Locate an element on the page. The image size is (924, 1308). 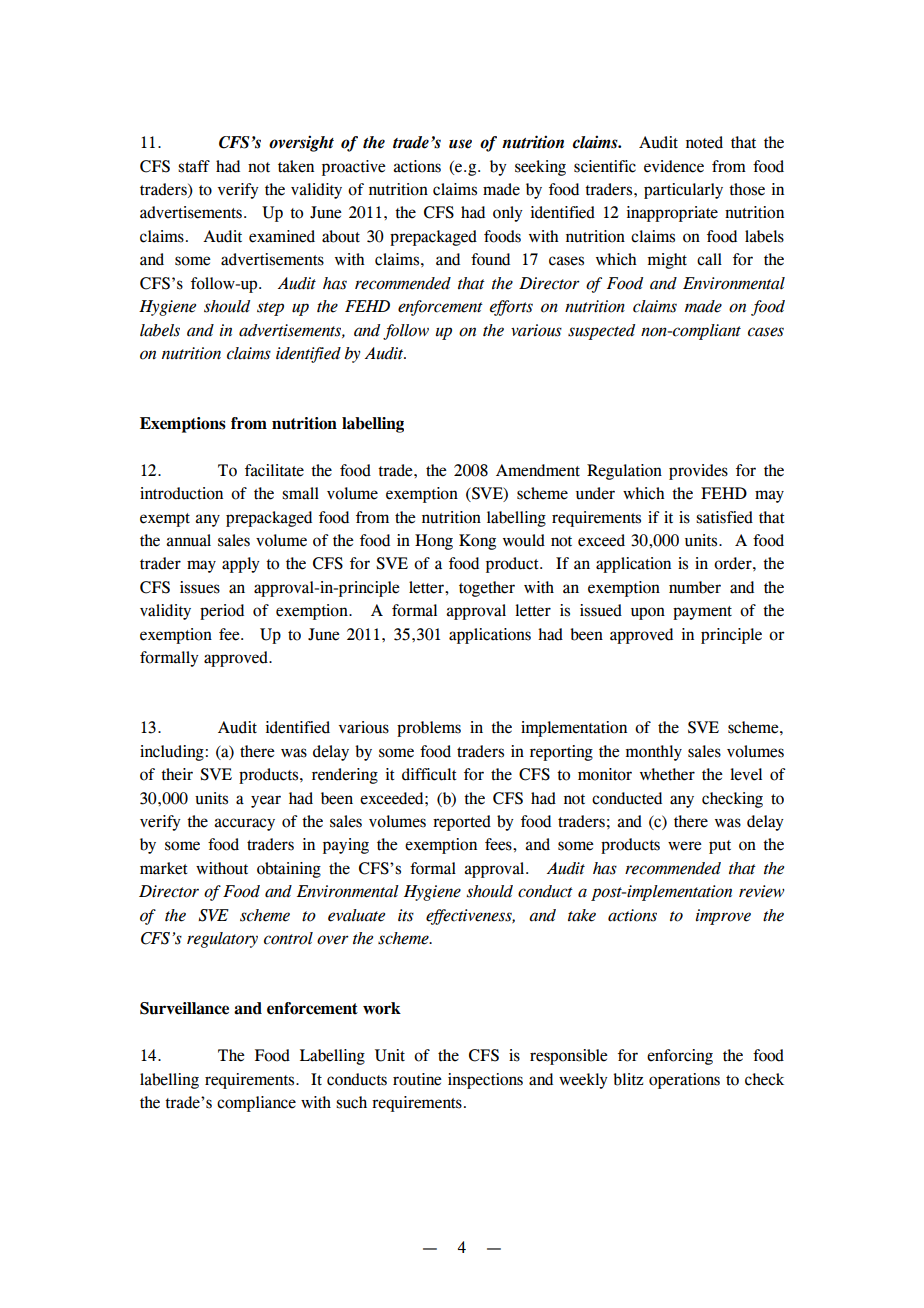
operations is located at coordinates (684, 1081).
